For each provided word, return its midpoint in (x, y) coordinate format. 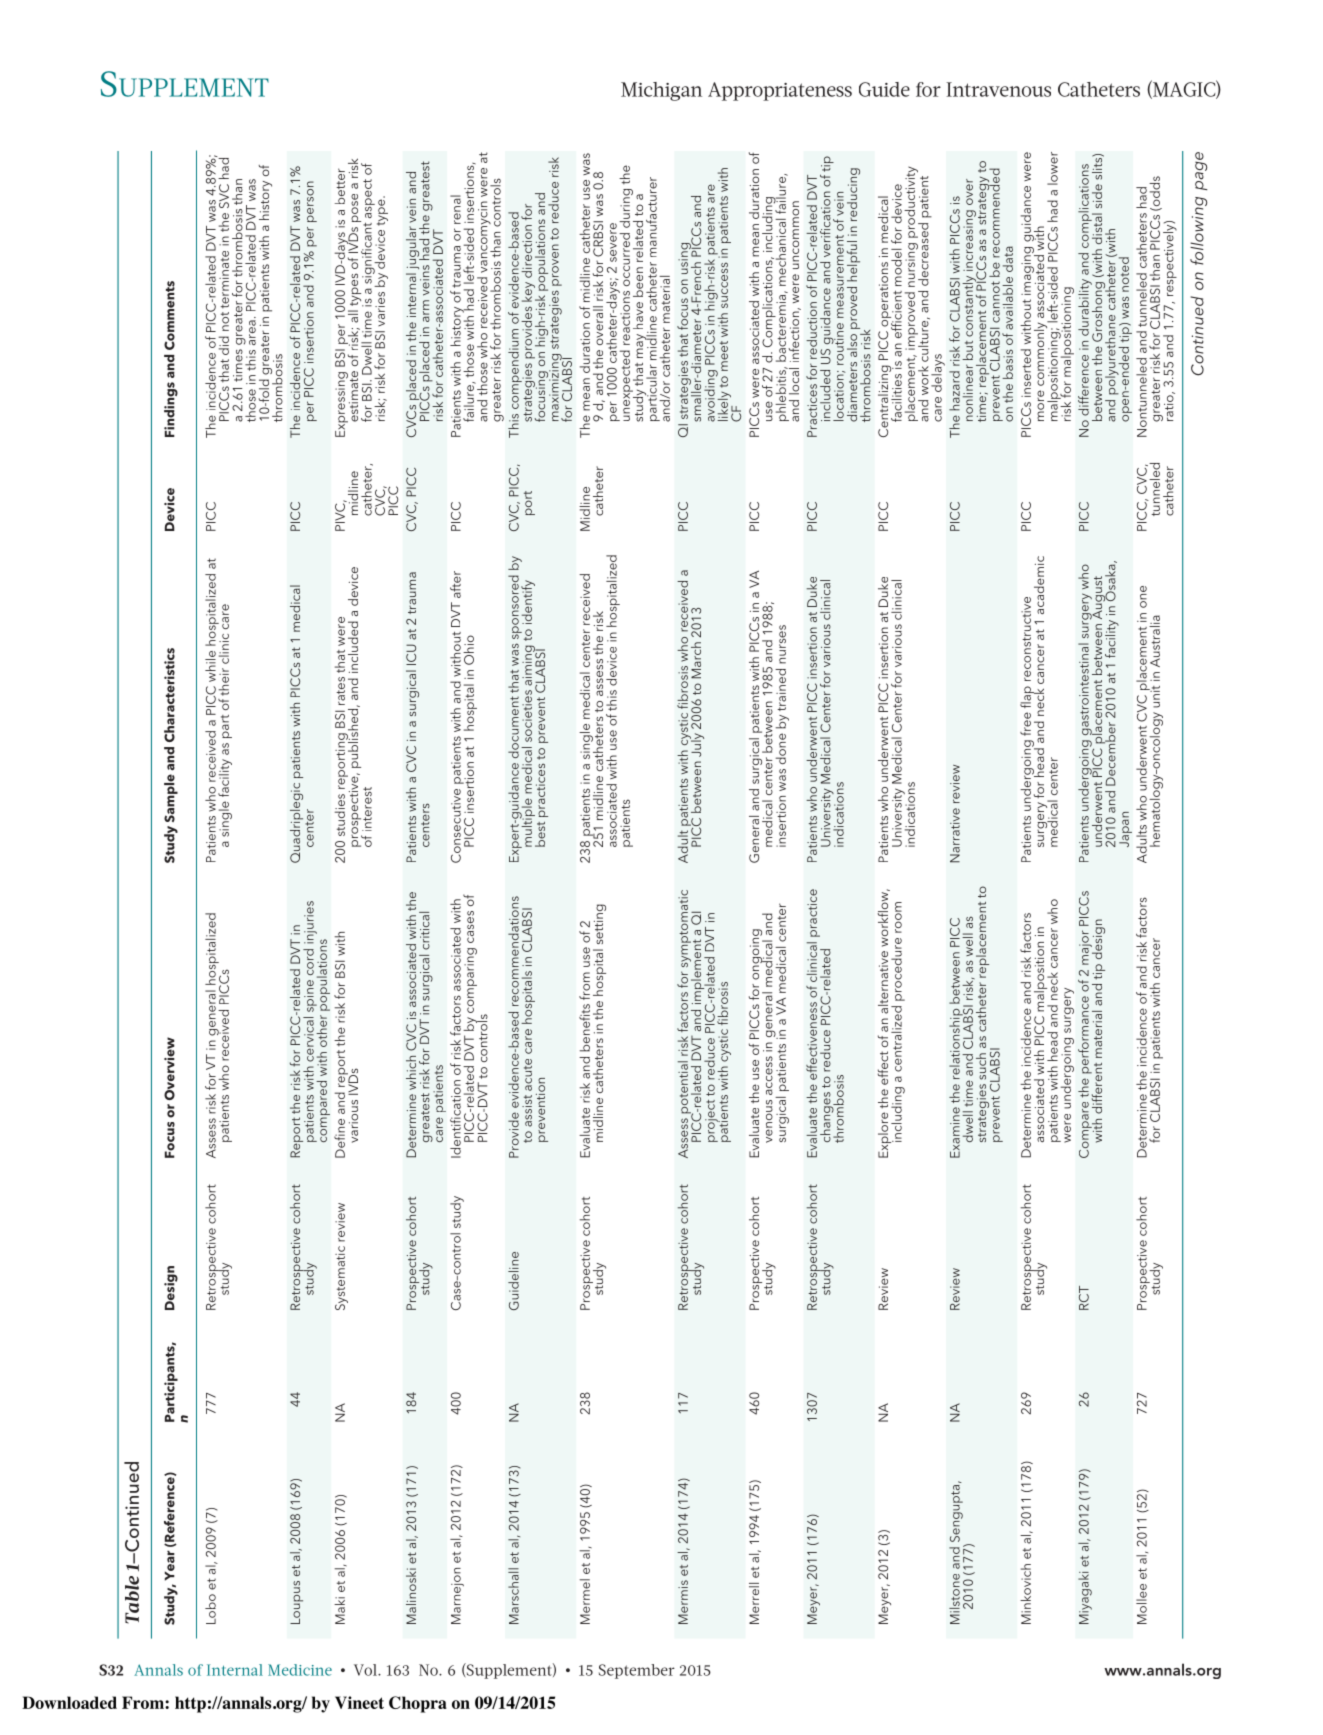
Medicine (300, 1670)
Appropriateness (780, 91)
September (637, 1671)
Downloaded (69, 1702)
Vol (367, 1670)
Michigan (661, 91)
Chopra (418, 1704)
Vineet (359, 1702)
